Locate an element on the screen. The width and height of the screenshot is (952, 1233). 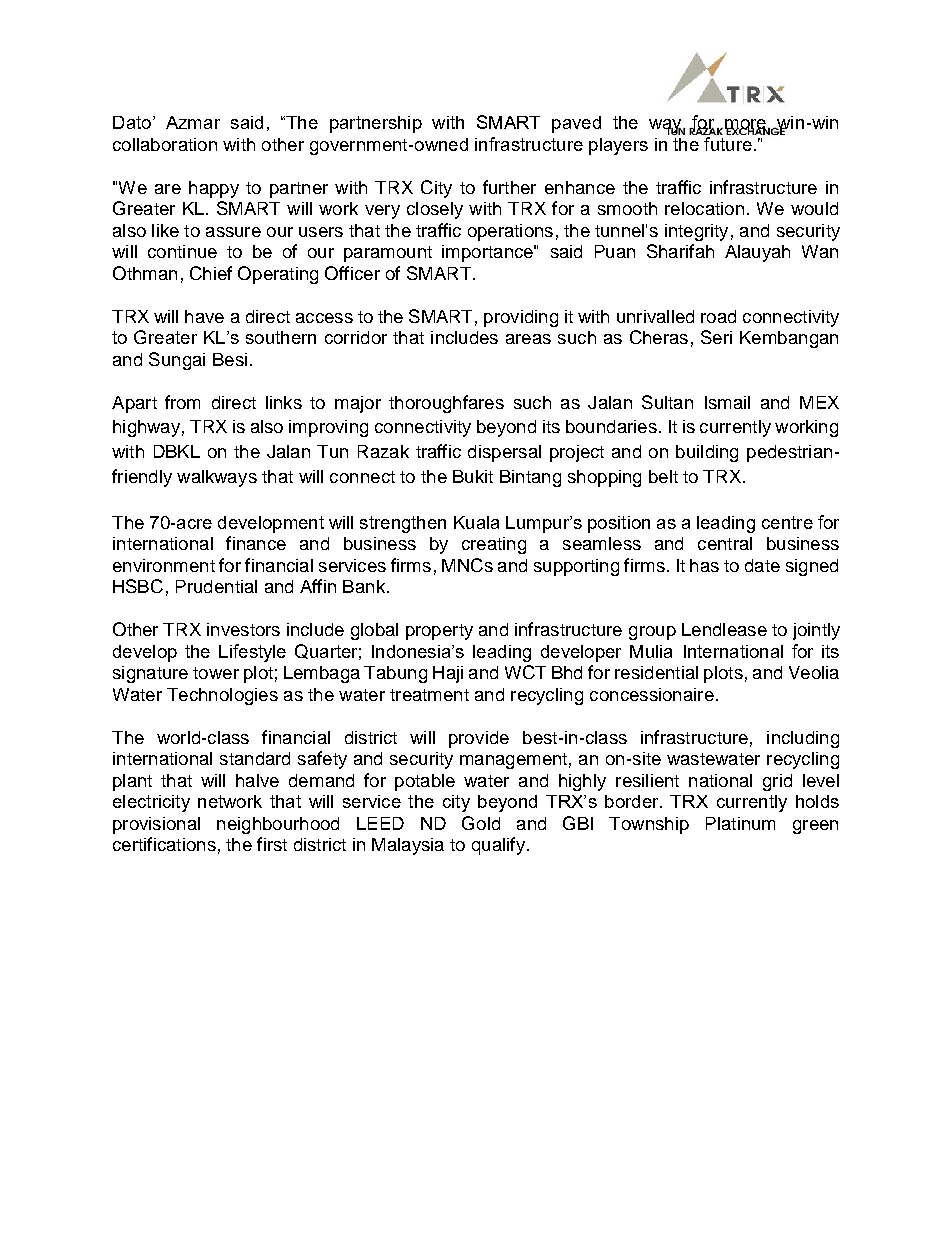
Platinum is located at coordinates (740, 823).
